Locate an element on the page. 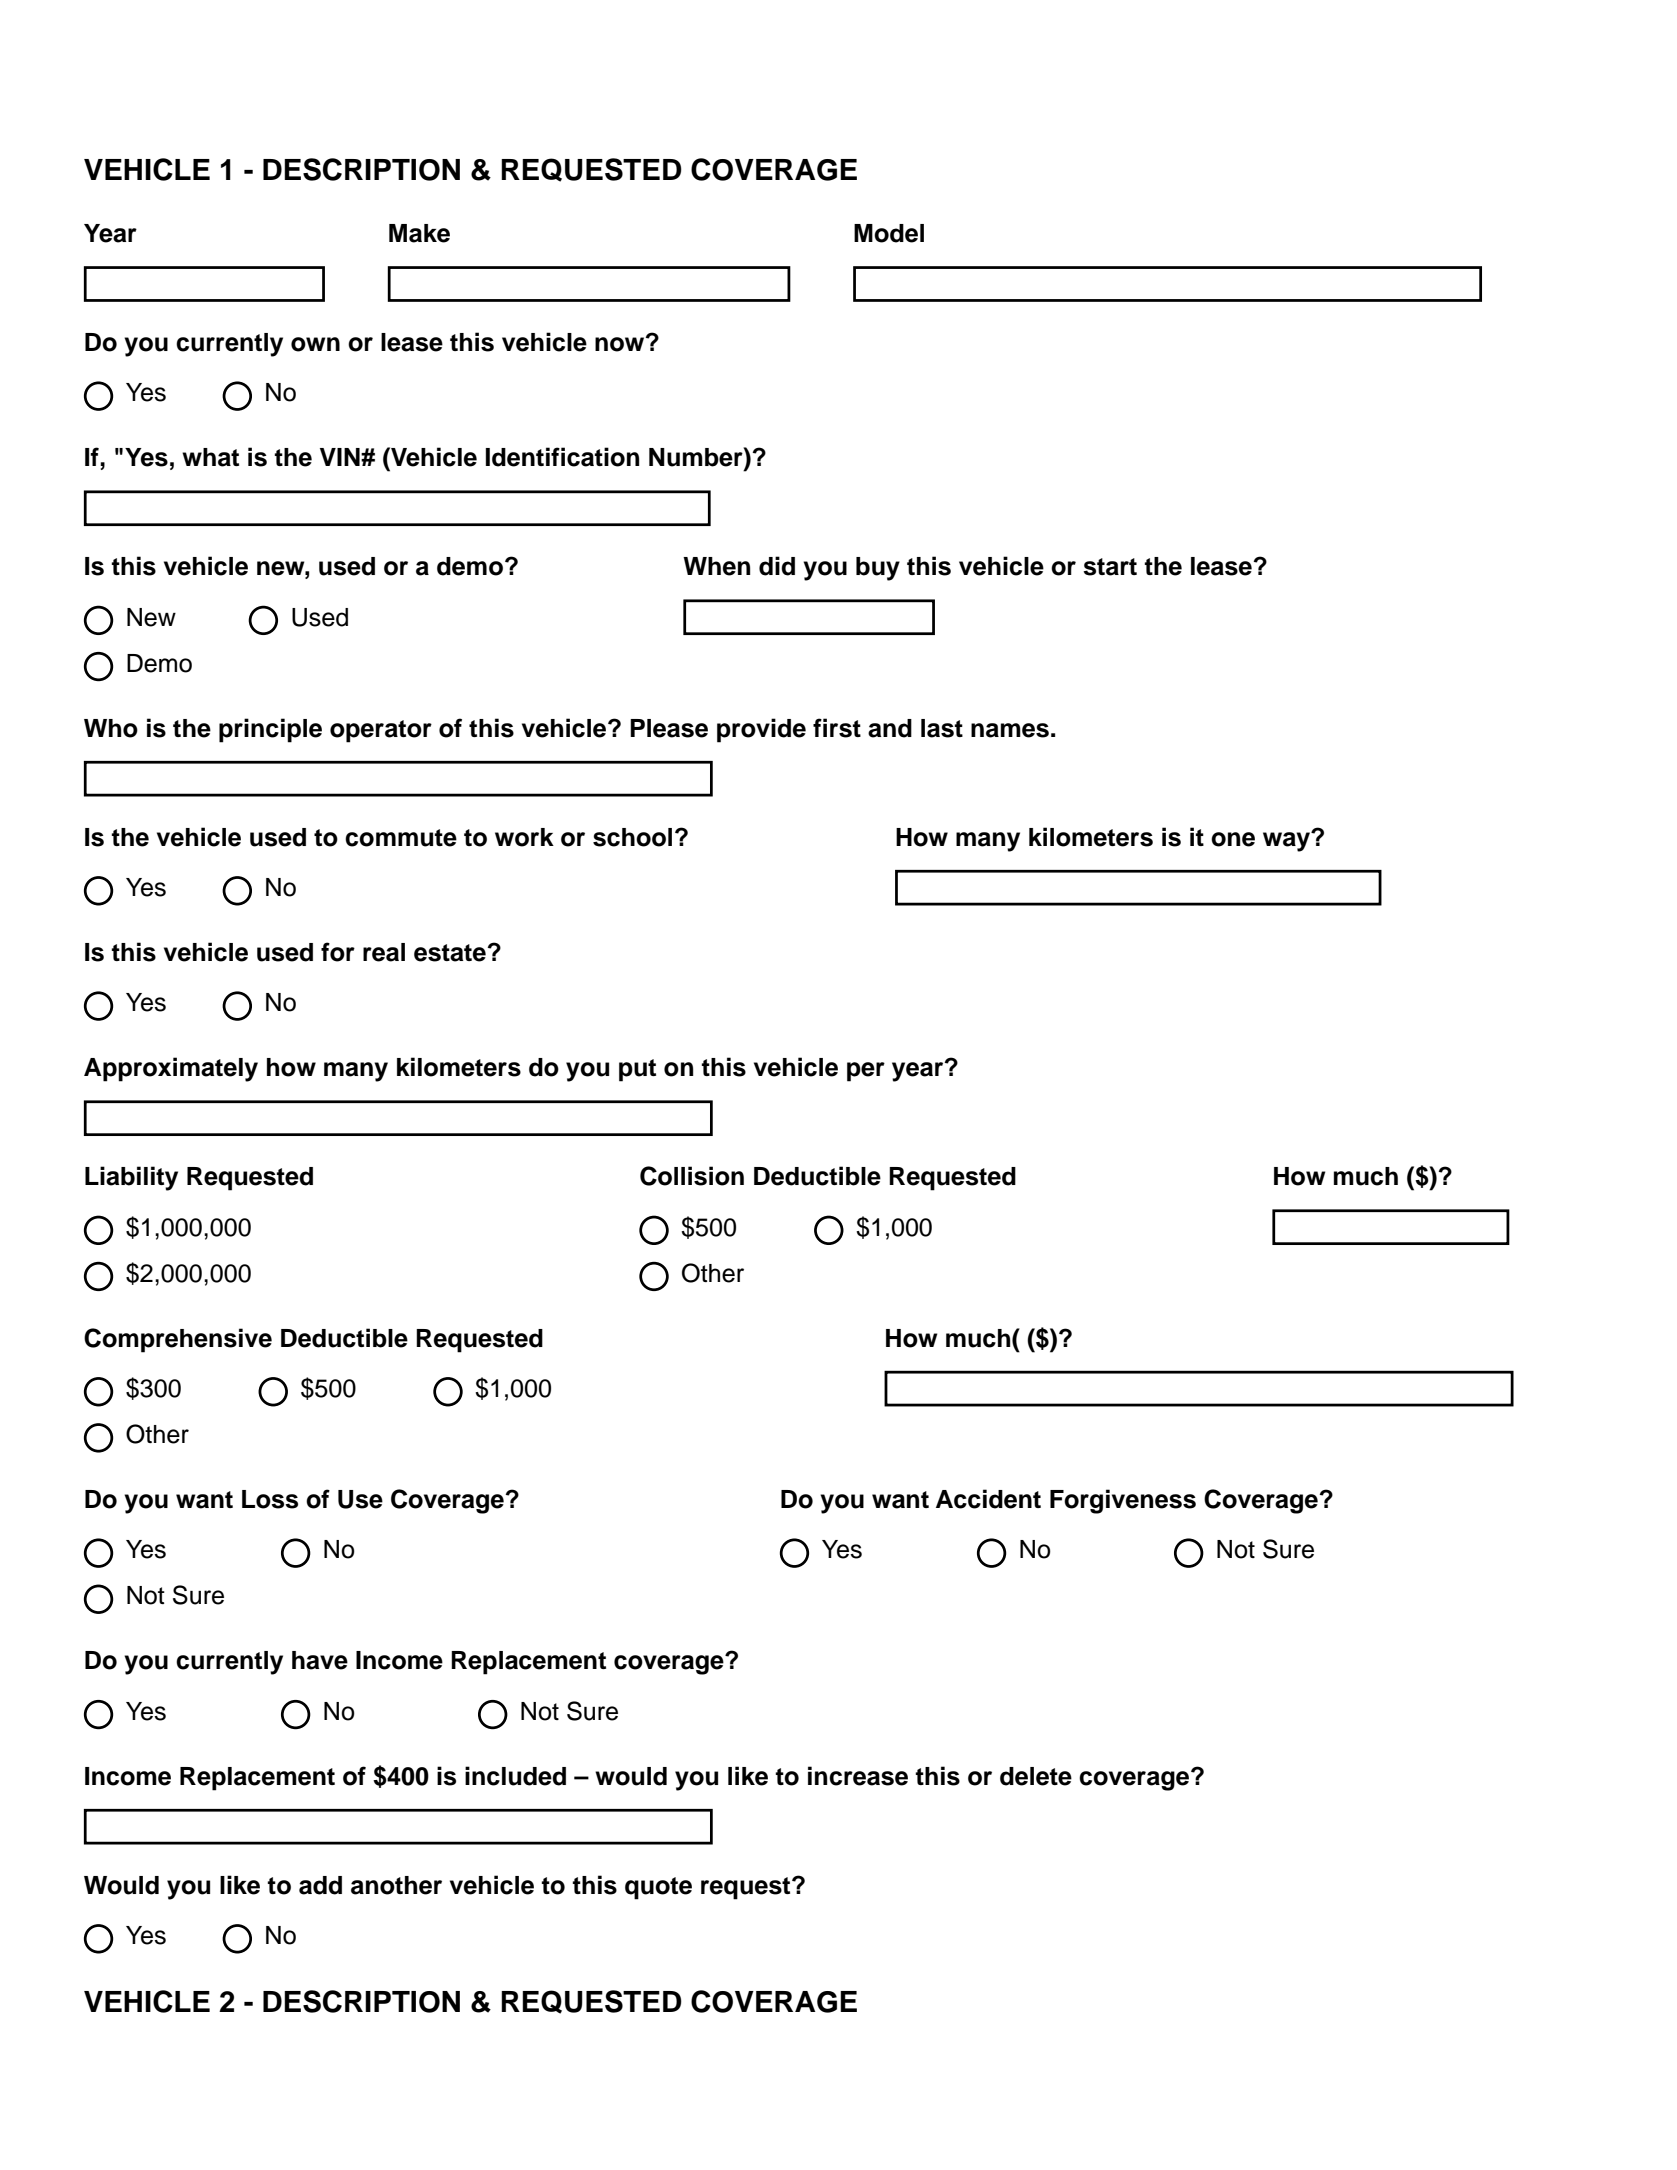 The image size is (1677, 2170). one is located at coordinates (1233, 839).
